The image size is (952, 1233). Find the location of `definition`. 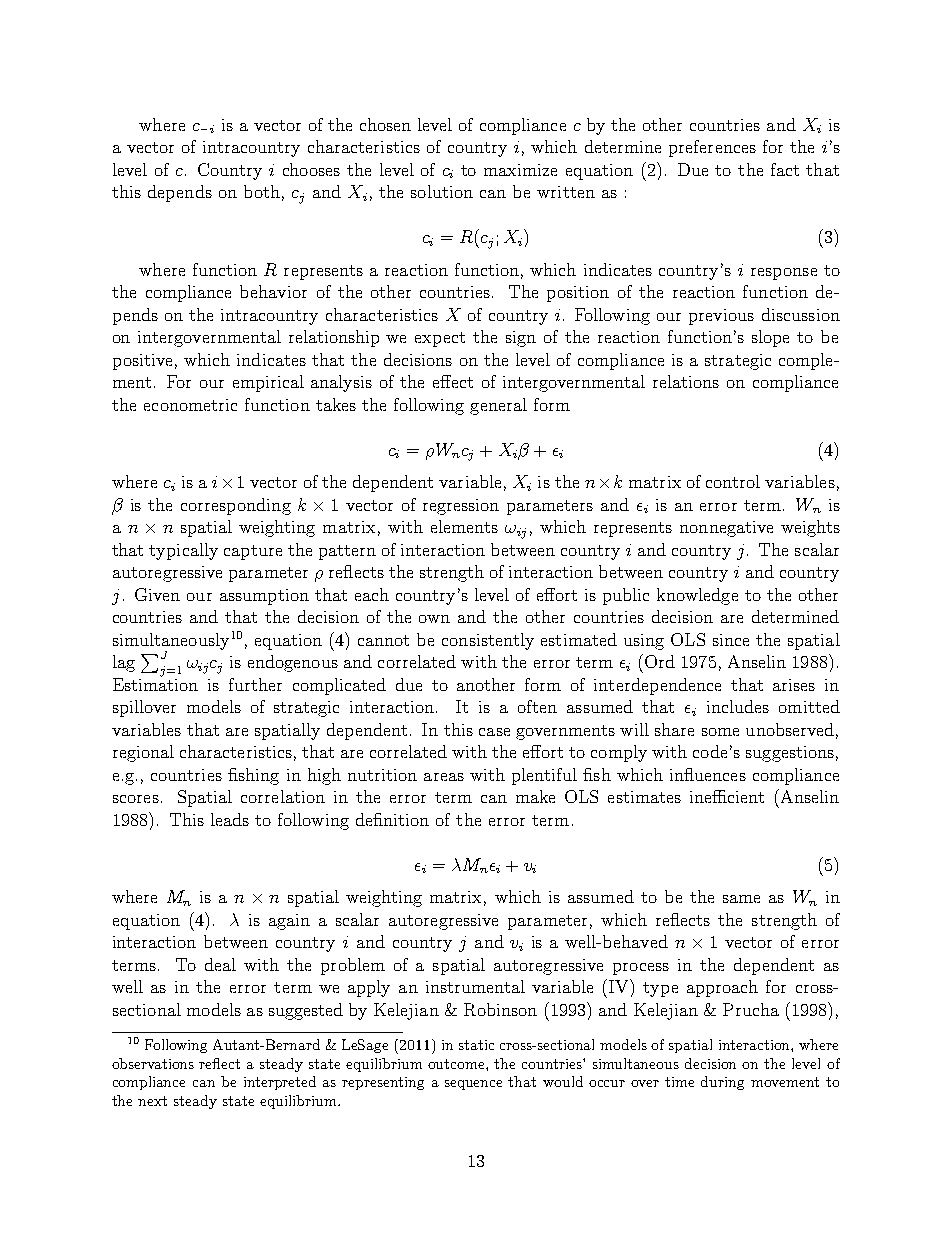

definition is located at coordinates (392, 819).
